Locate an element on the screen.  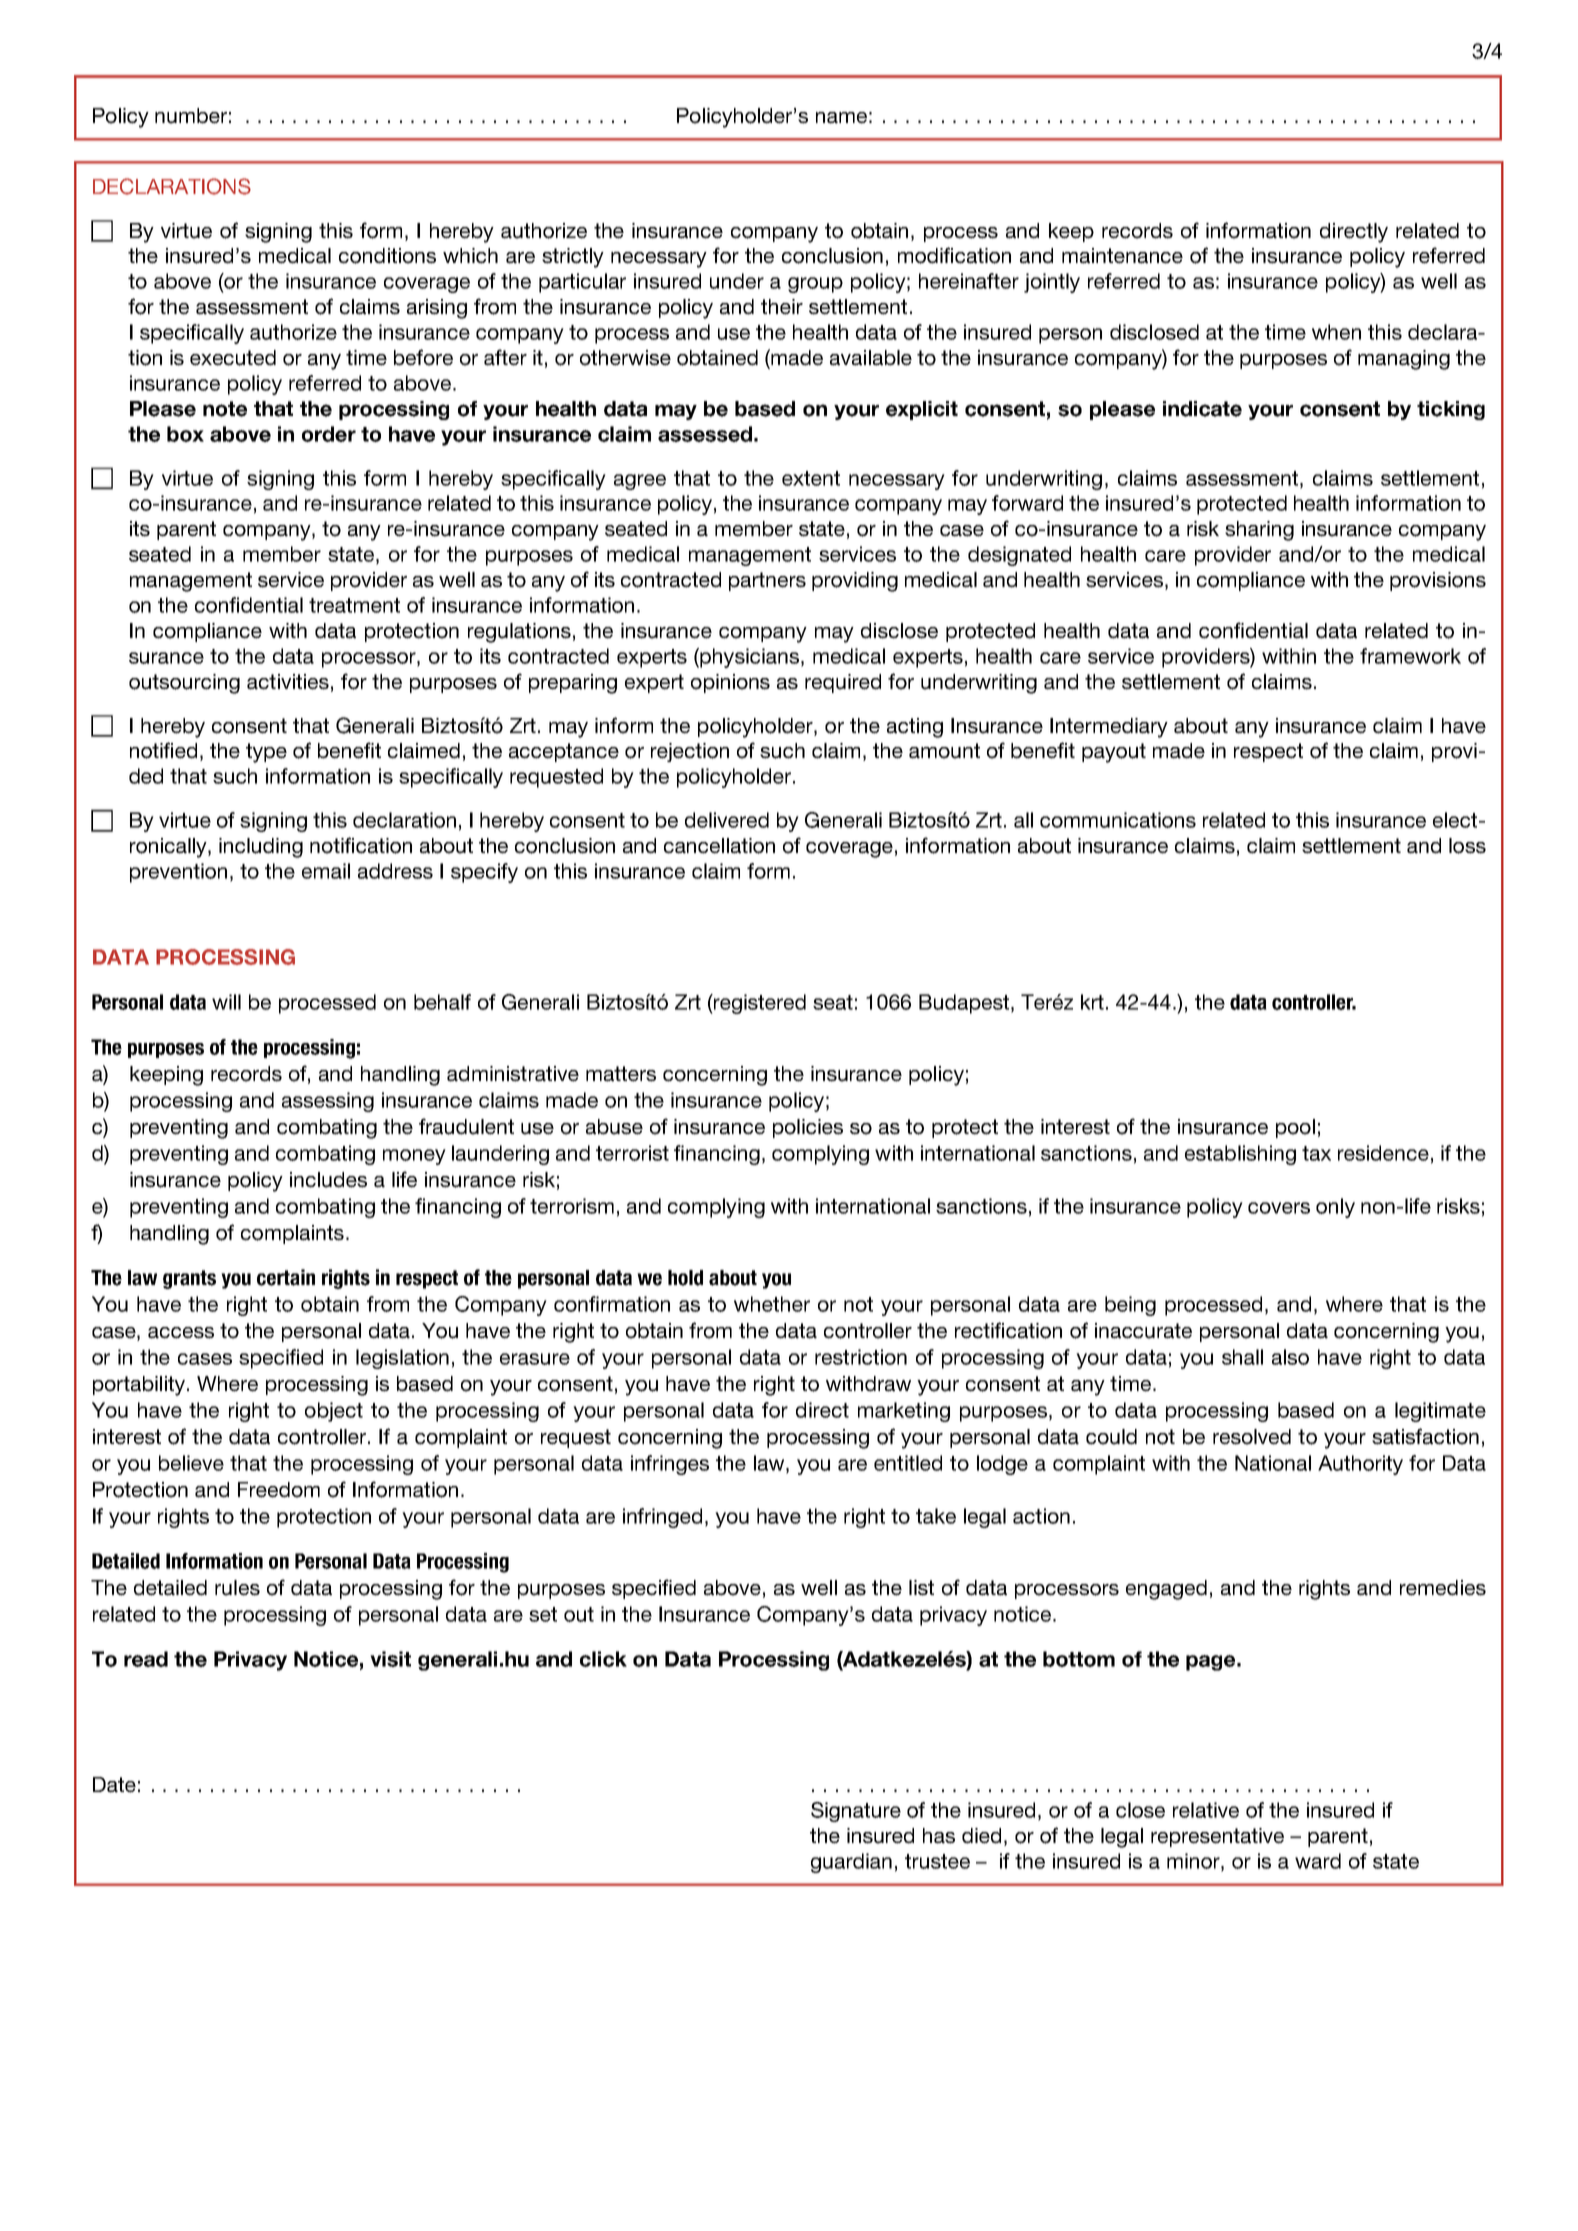
policies is located at coordinates (808, 1128).
